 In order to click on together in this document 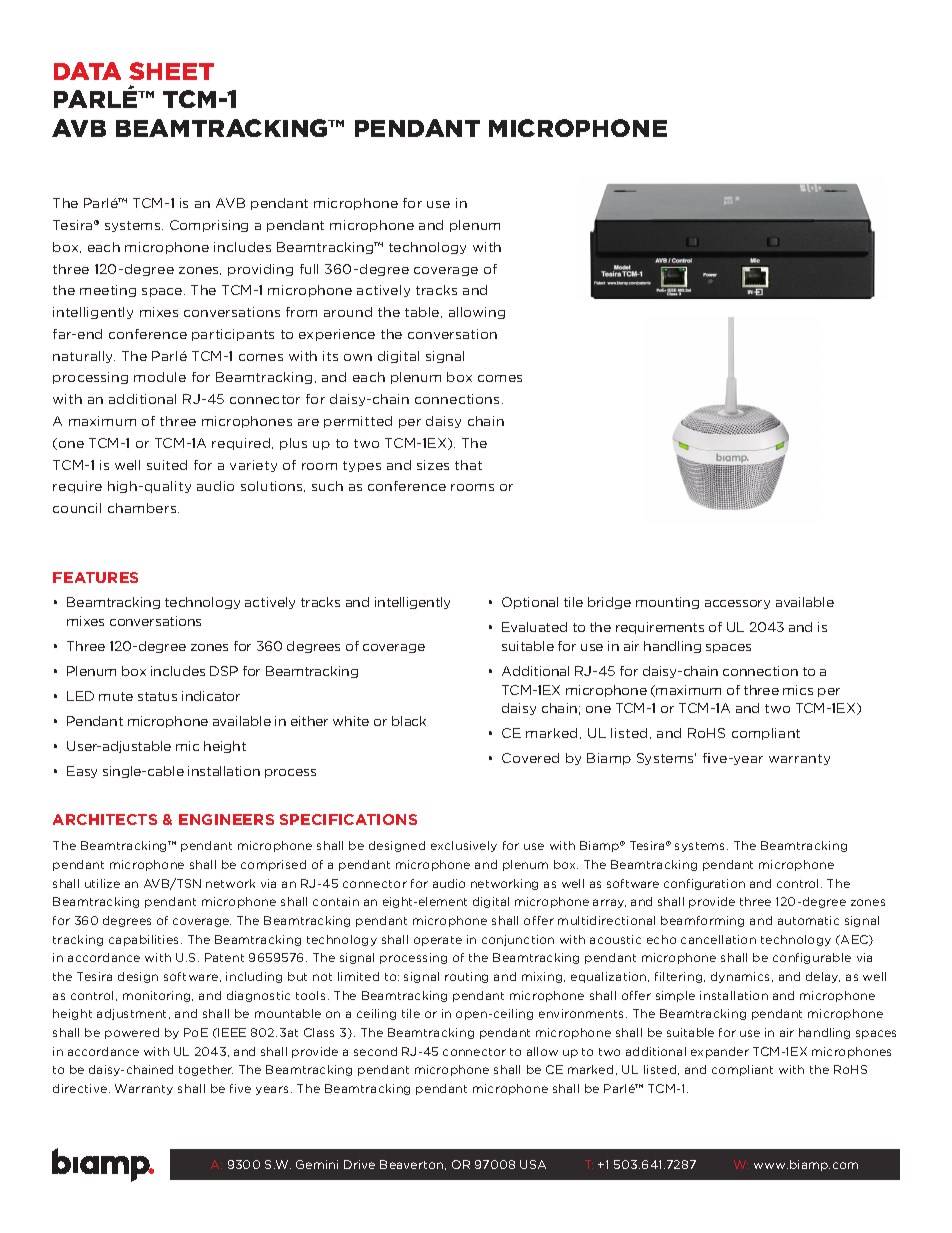, I will do `click(206, 1070)`.
